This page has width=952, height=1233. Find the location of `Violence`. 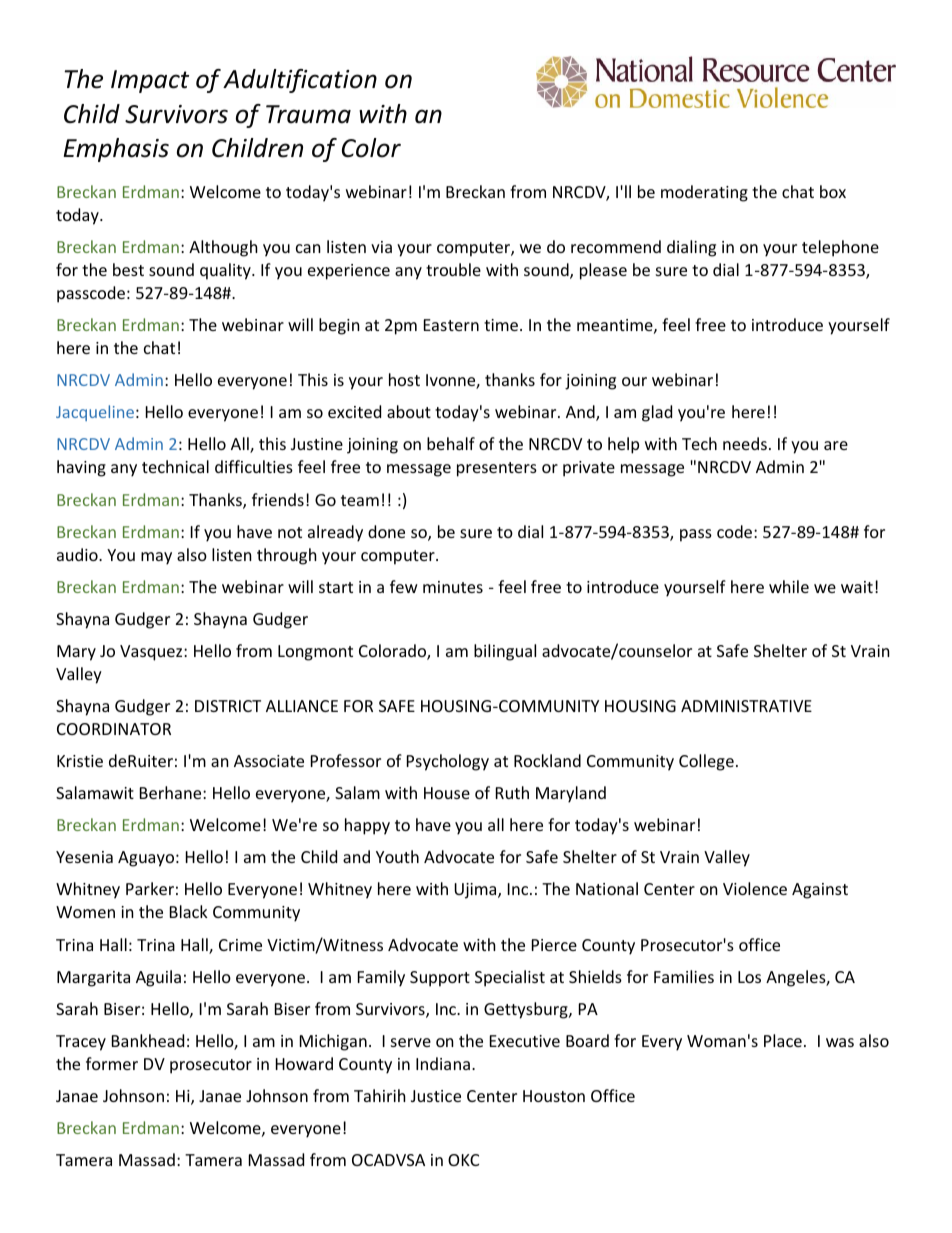

Violence is located at coordinates (755, 888).
